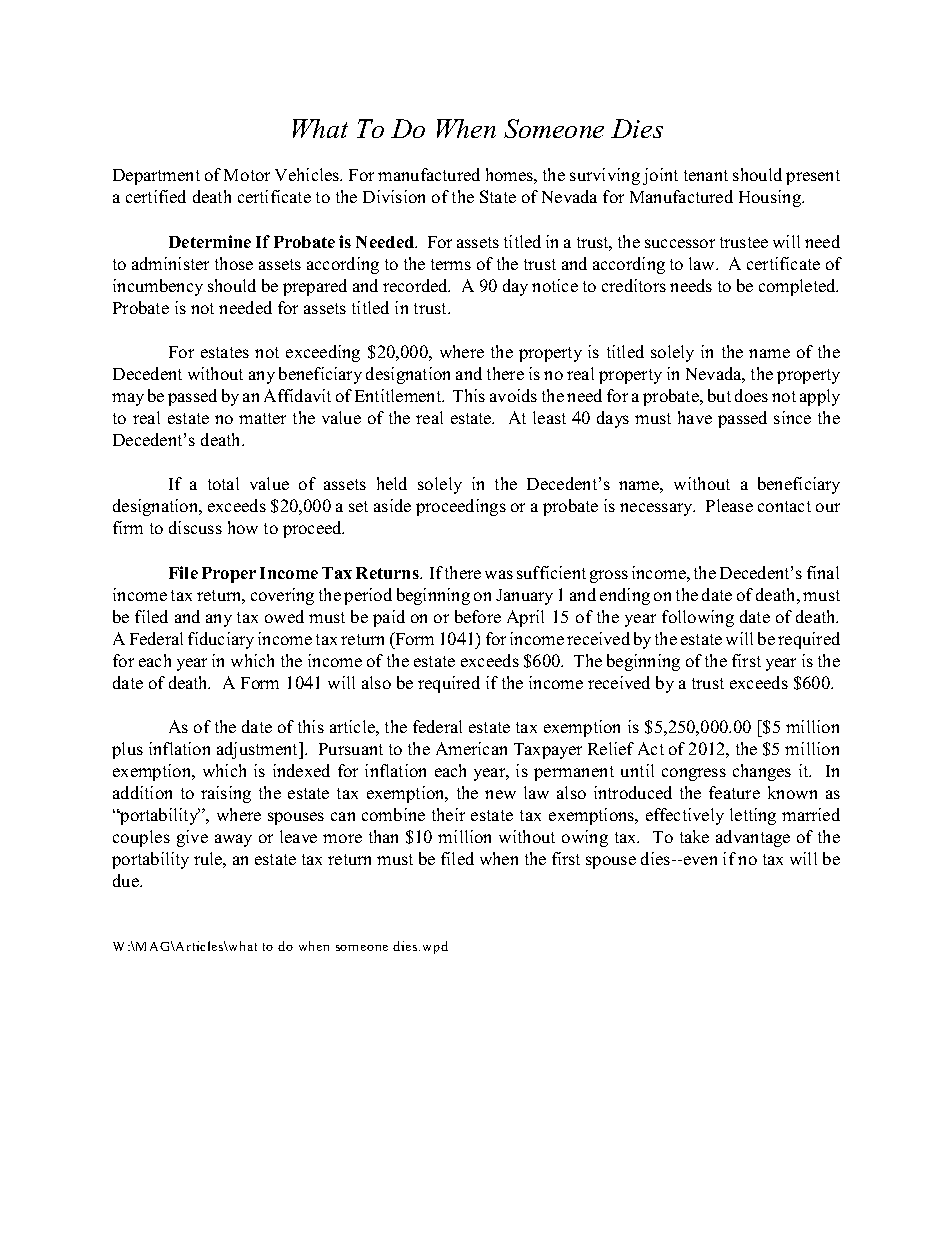  Describe the element at coordinates (223, 483) in the image. I see `total` at that location.
